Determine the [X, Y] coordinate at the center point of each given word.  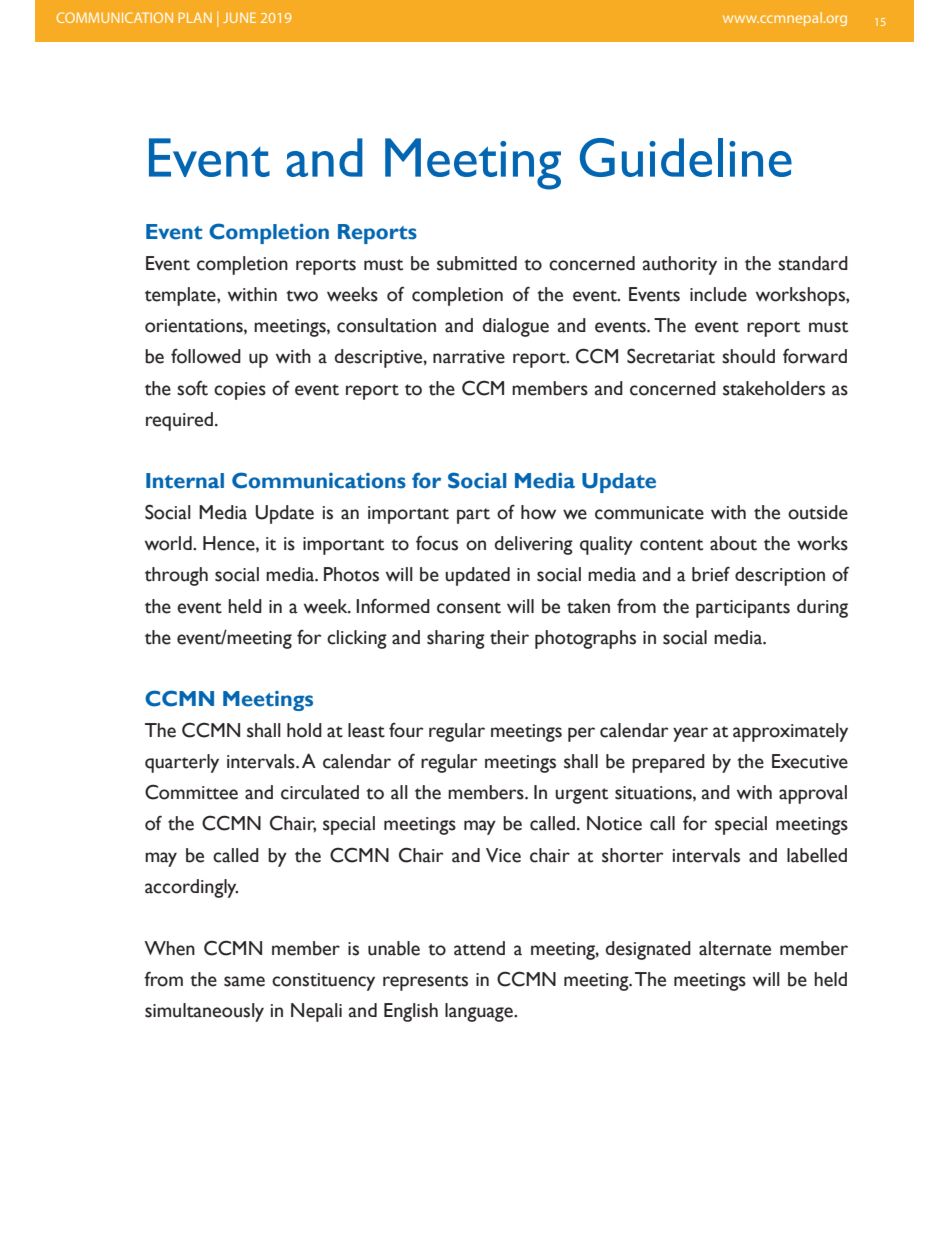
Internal [185, 481]
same [244, 981]
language [480, 1012]
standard [813, 263]
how [538, 512]
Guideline [686, 157]
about [733, 543]
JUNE [239, 17]
